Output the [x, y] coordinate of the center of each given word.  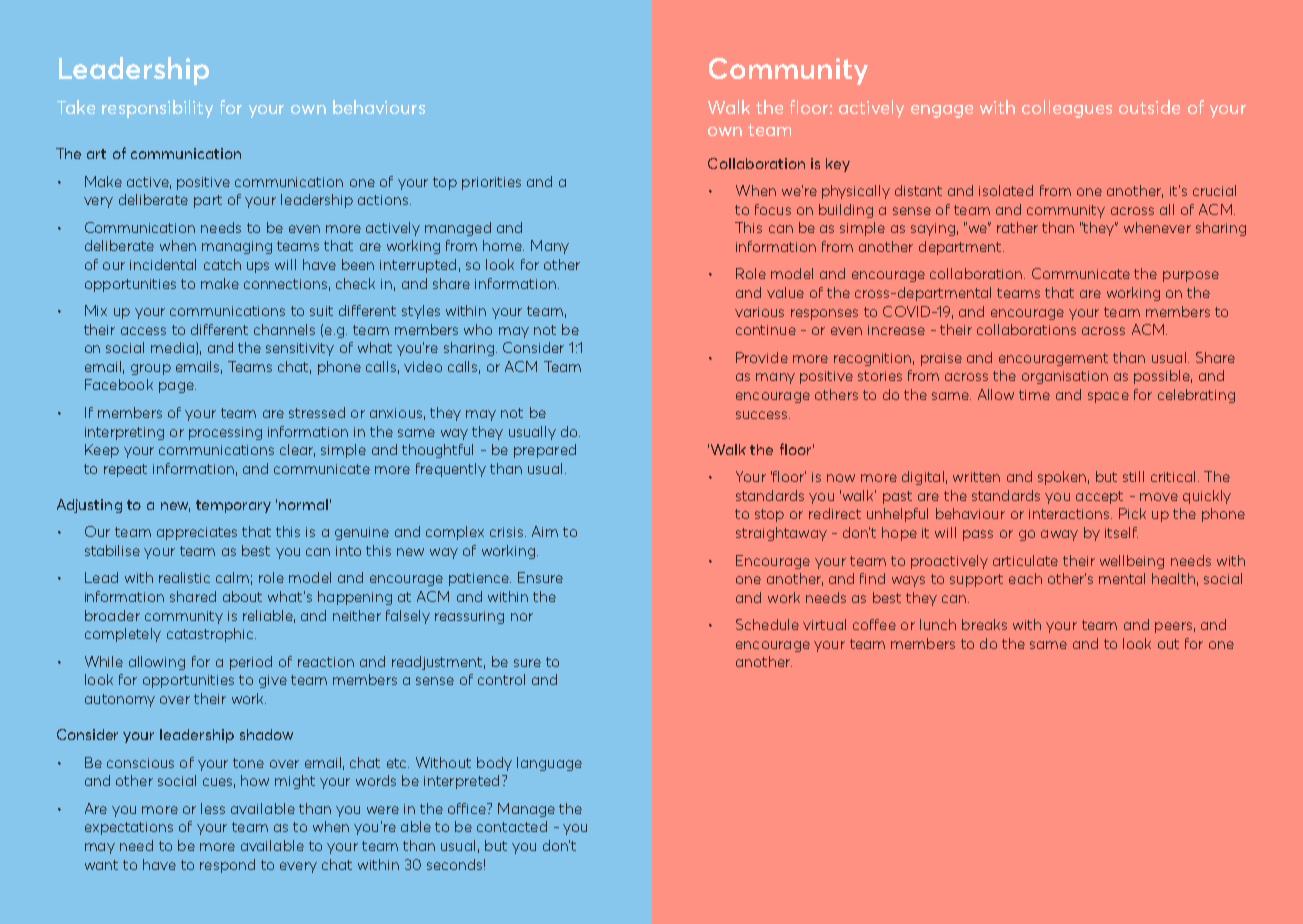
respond [227, 866]
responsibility [157, 109]
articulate [1025, 560]
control [501, 679]
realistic [184, 577]
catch [222, 264]
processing [225, 433]
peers [1173, 627]
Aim [545, 531]
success [763, 415]
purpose [1191, 276]
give [273, 681]
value [785, 292]
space [1108, 397]
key [838, 165]
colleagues [1067, 109]
